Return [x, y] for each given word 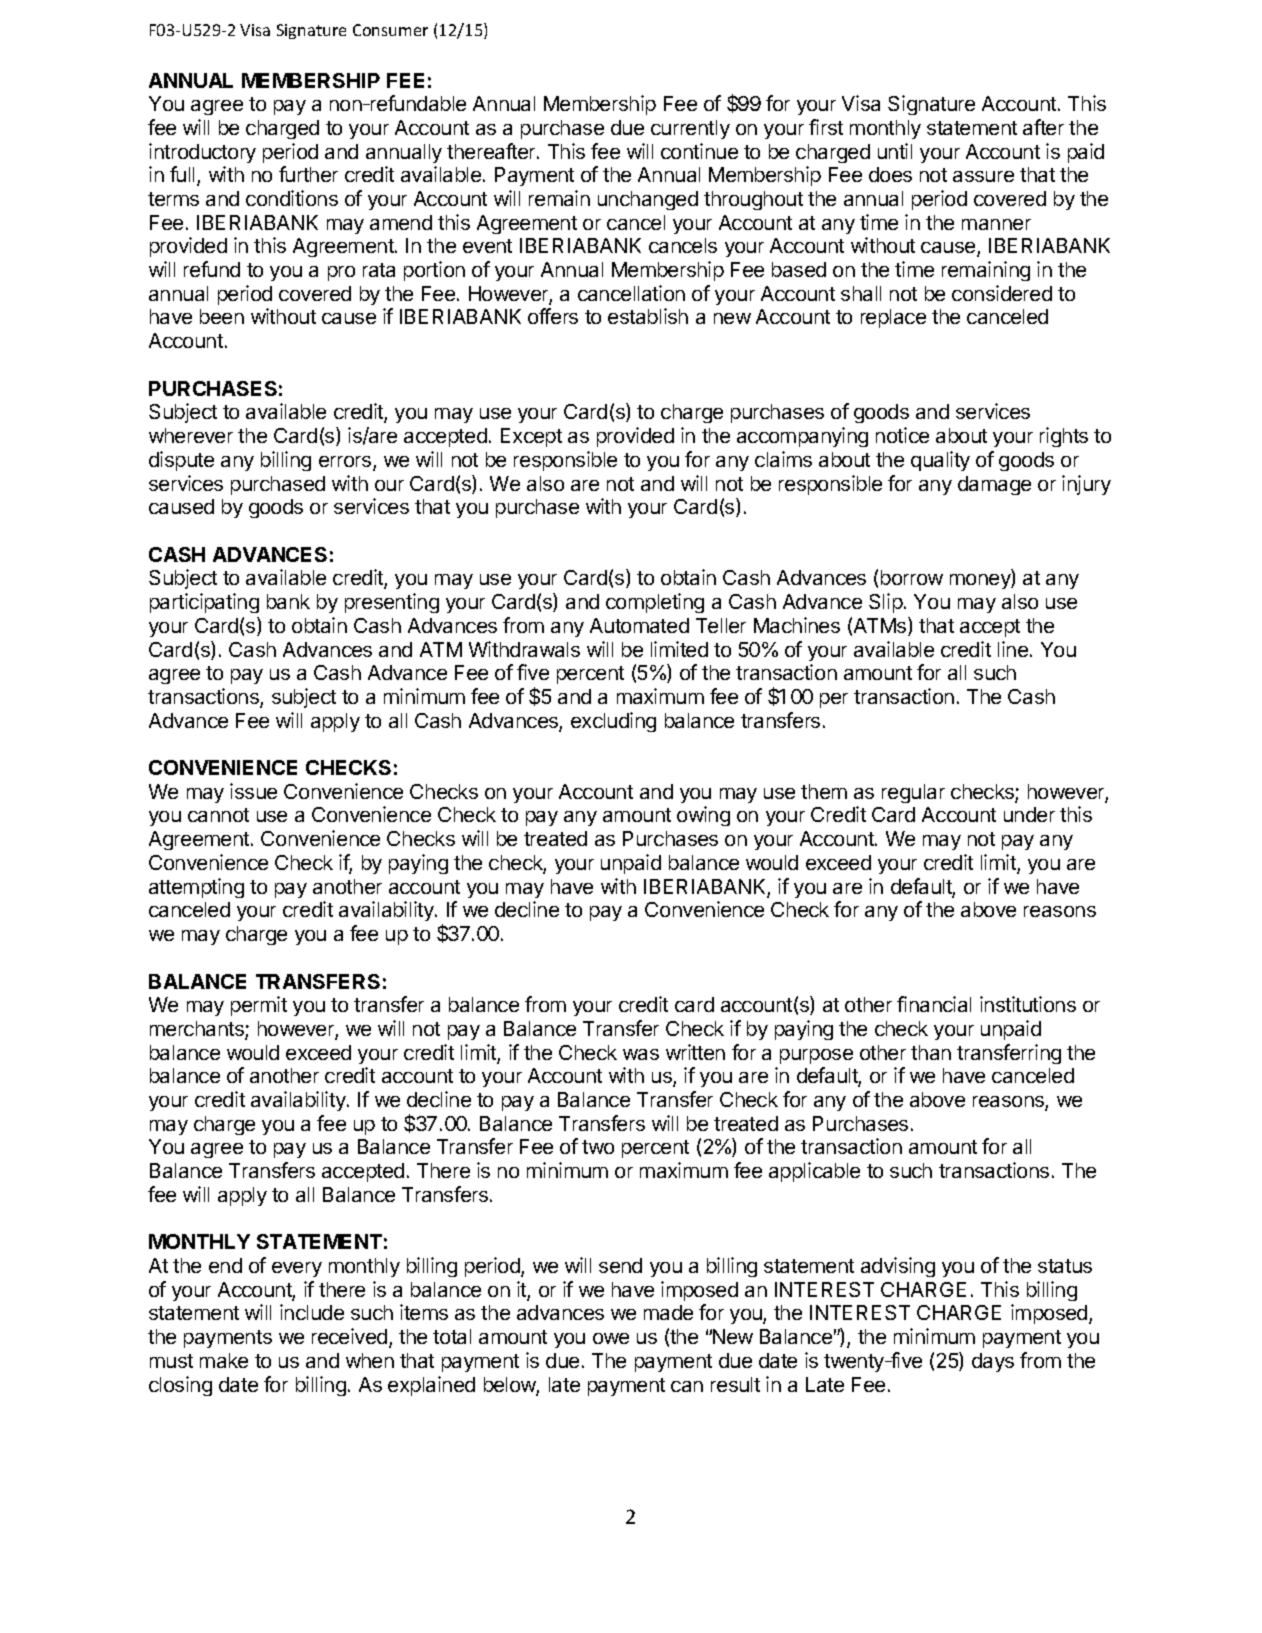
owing [703, 816]
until [895, 151]
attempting [196, 888]
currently [690, 129]
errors [346, 463]
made [668, 1312]
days [993, 1362]
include [312, 1312]
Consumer [390, 30]
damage [994, 485]
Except [531, 437]
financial [934, 1004]
